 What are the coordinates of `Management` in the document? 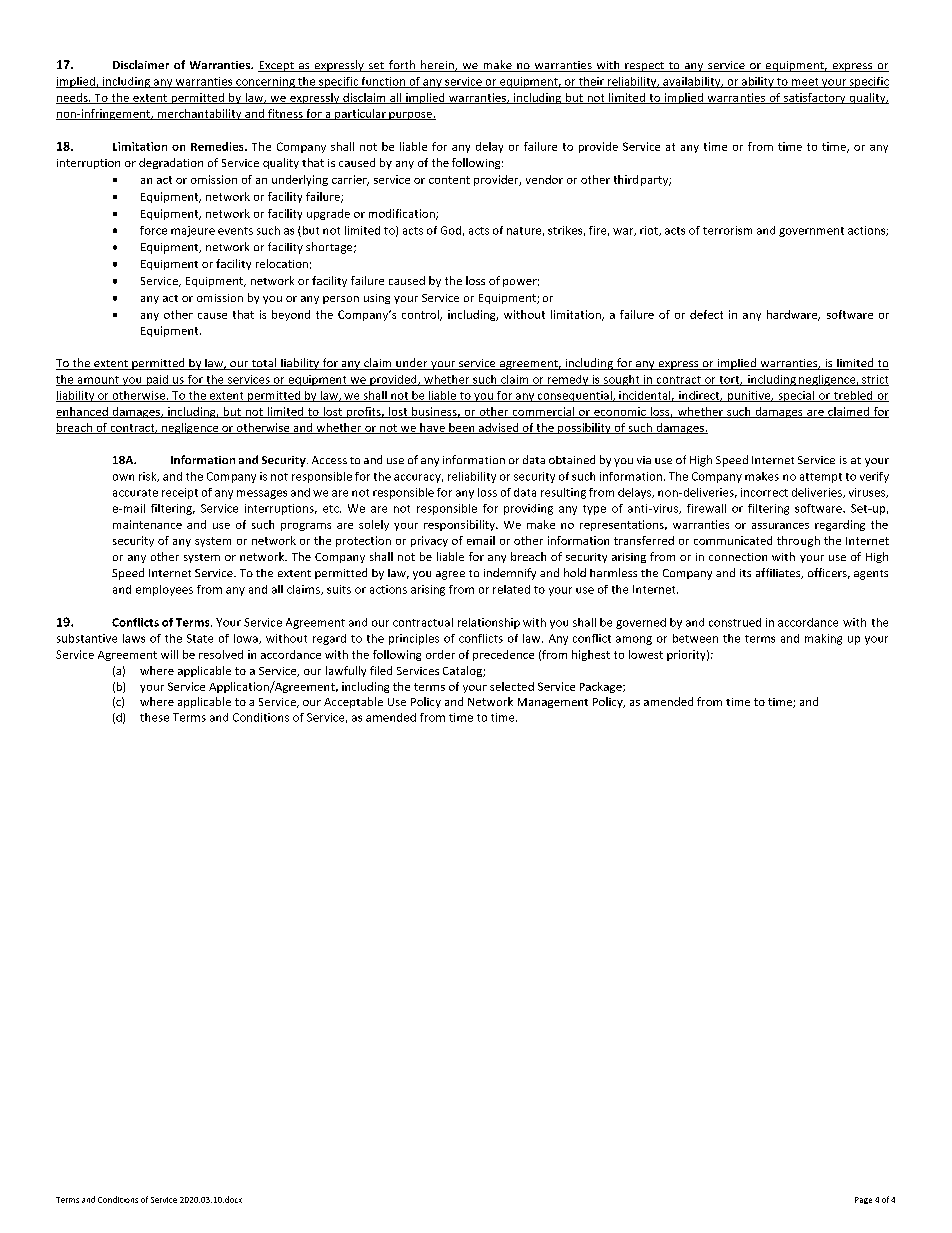 It's located at (553, 703).
